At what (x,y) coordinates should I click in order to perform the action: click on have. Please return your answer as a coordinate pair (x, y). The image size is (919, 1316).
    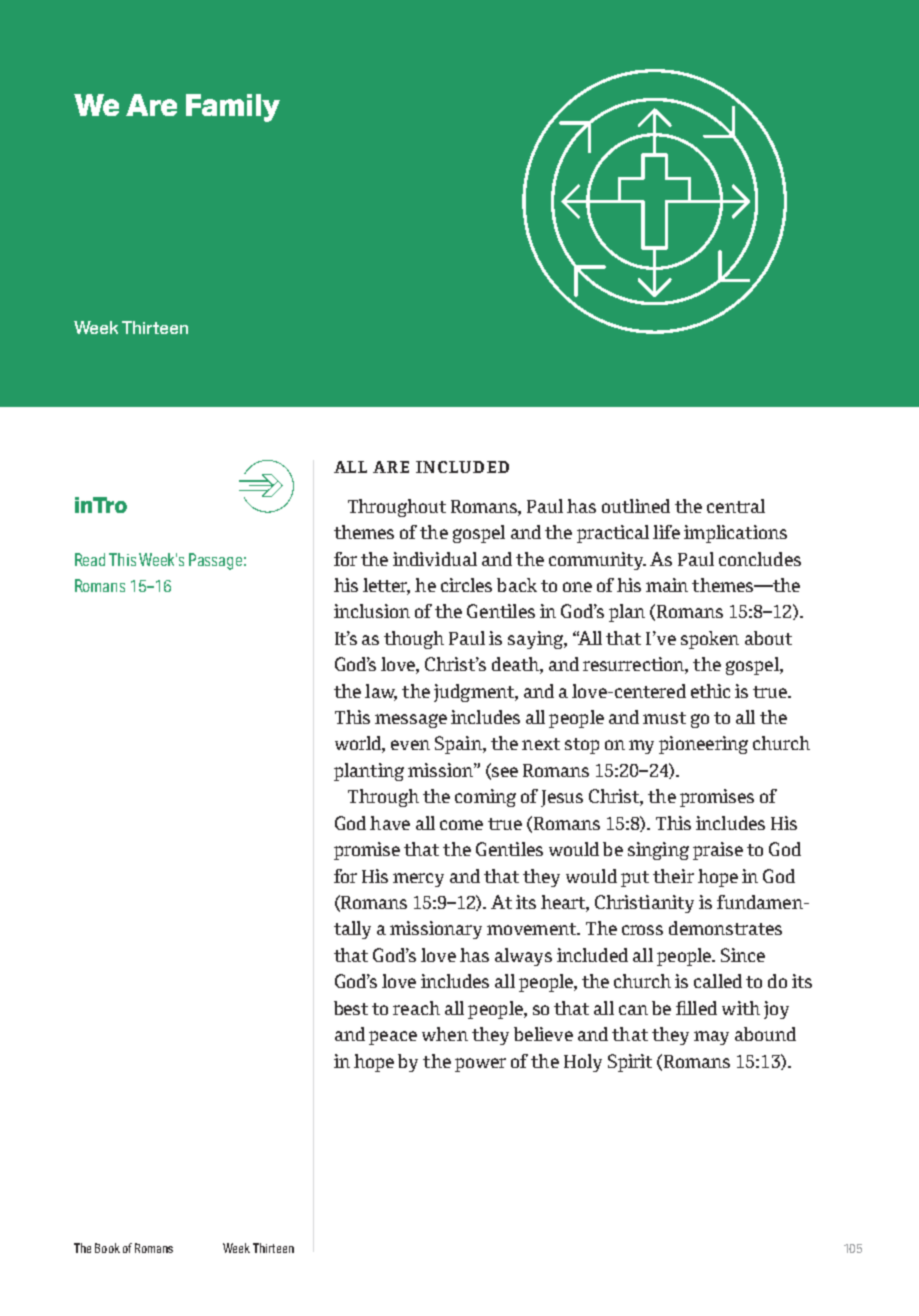
    Looking at the image, I should click on (390, 823).
